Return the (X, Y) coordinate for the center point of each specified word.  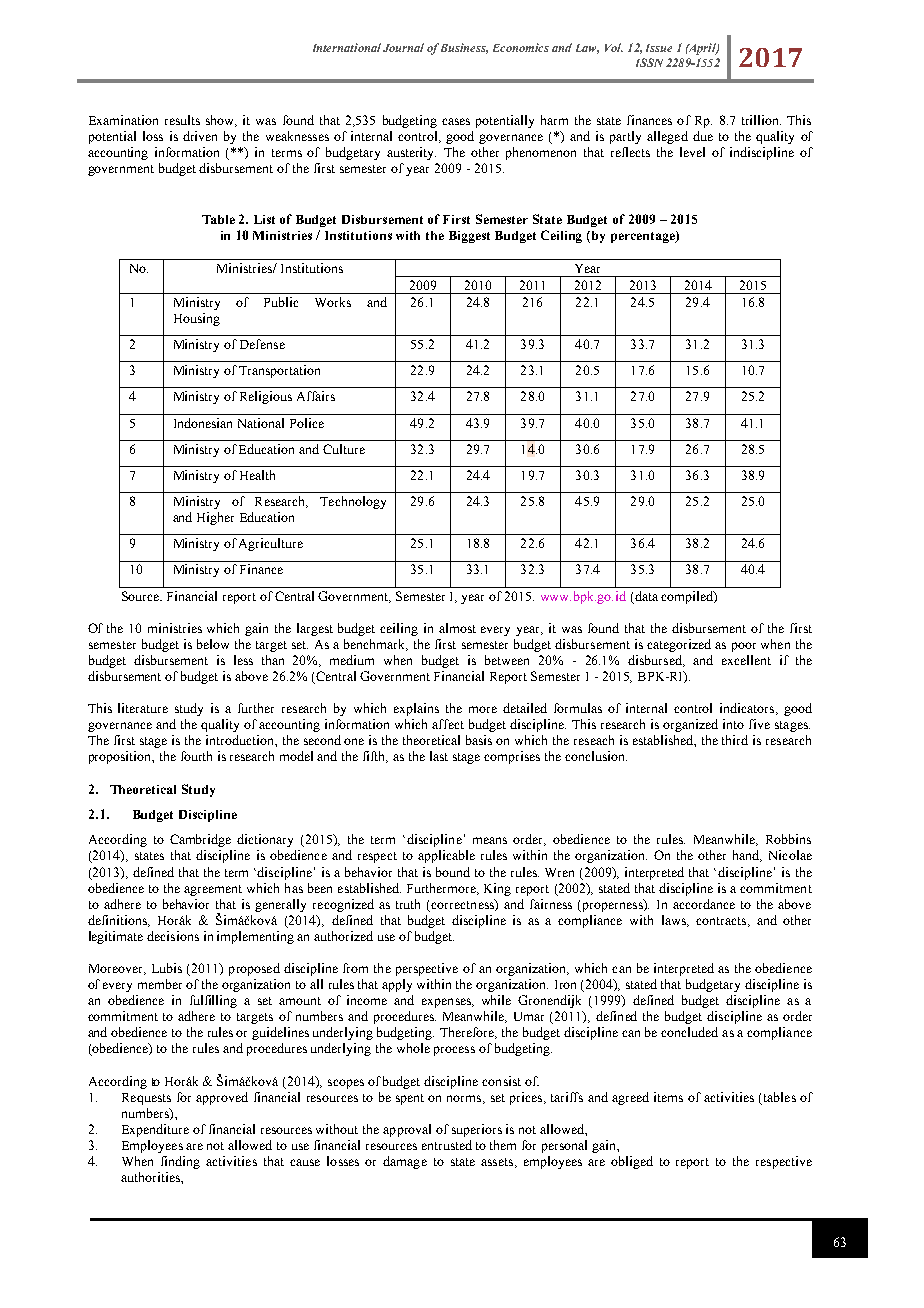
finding (180, 1162)
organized (690, 725)
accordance (704, 904)
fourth (196, 756)
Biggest (469, 237)
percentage (644, 237)
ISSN (649, 62)
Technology (353, 502)
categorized (679, 645)
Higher (215, 518)
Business (464, 48)
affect (448, 724)
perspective (427, 969)
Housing (197, 319)
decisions (173, 936)
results (182, 120)
